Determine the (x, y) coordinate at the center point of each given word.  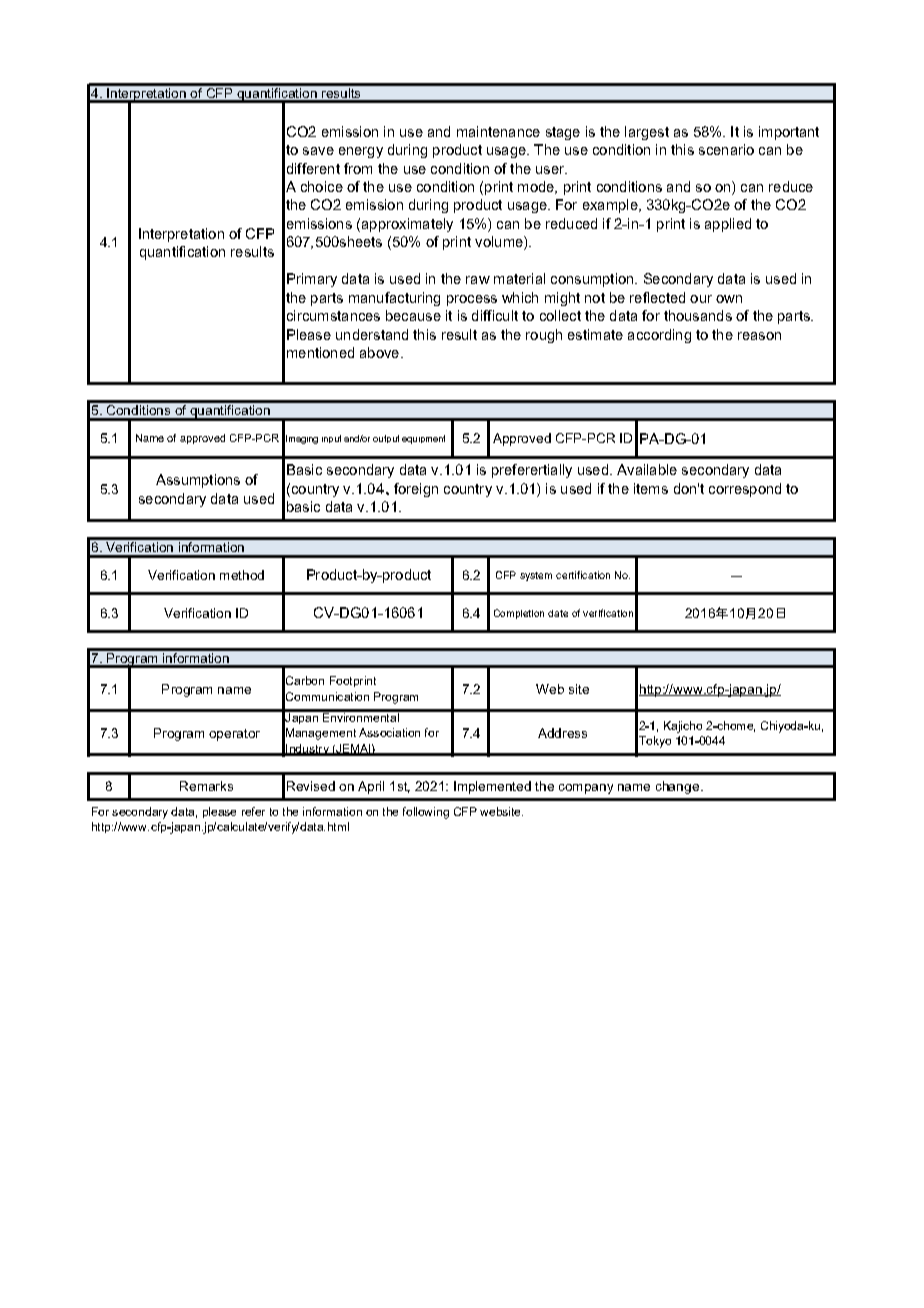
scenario (726, 149)
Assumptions (198, 481)
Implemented (492, 787)
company (586, 789)
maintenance (498, 131)
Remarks (206, 786)
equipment (423, 439)
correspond (745, 490)
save (318, 151)
